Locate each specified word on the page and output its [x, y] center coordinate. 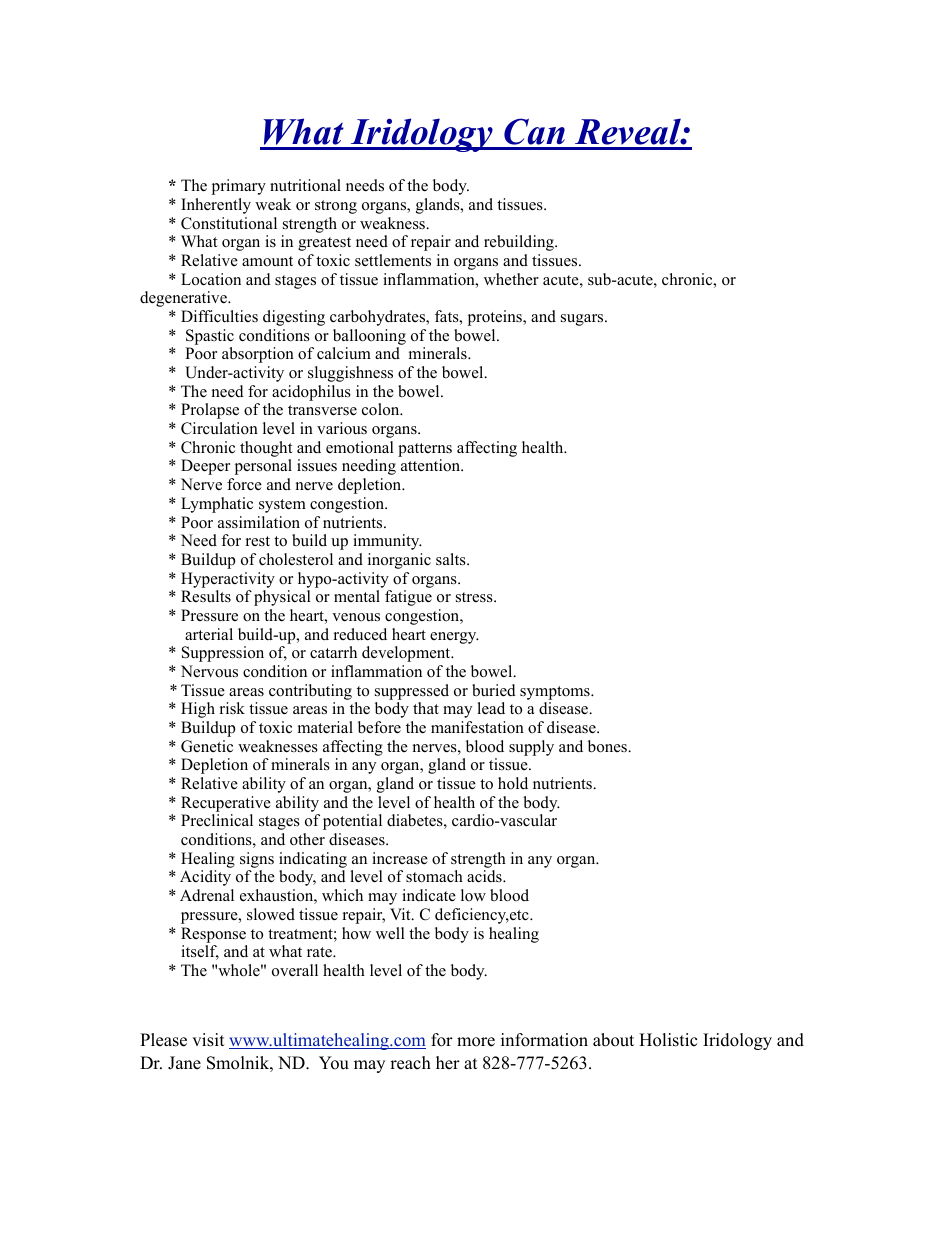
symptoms [556, 693]
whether [511, 279]
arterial [209, 634]
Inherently [216, 206]
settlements [393, 260]
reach [410, 1063]
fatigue [408, 598]
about [613, 1040]
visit [208, 1040]
